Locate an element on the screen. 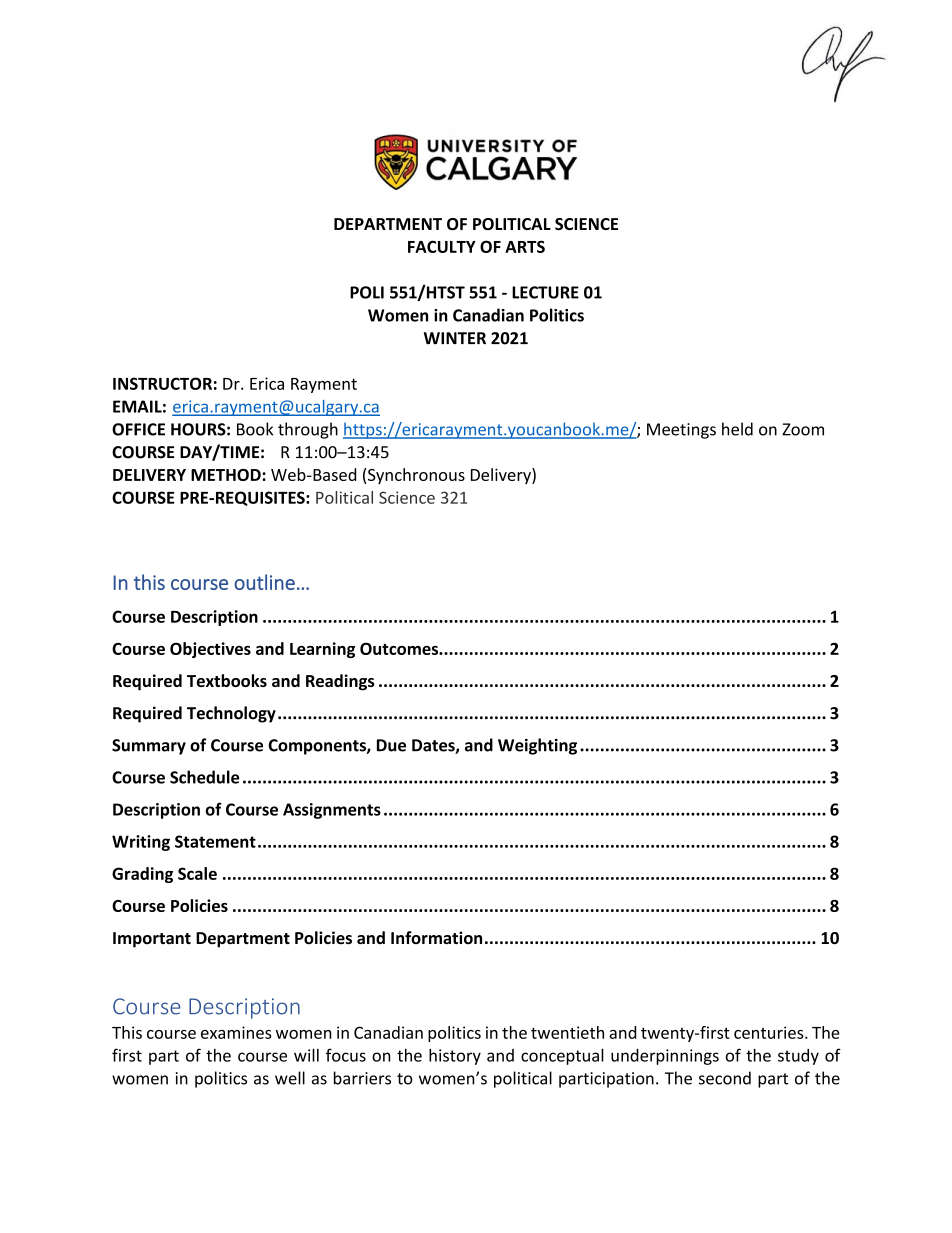 The width and height of the screenshot is (952, 1233). Due is located at coordinates (391, 745).
